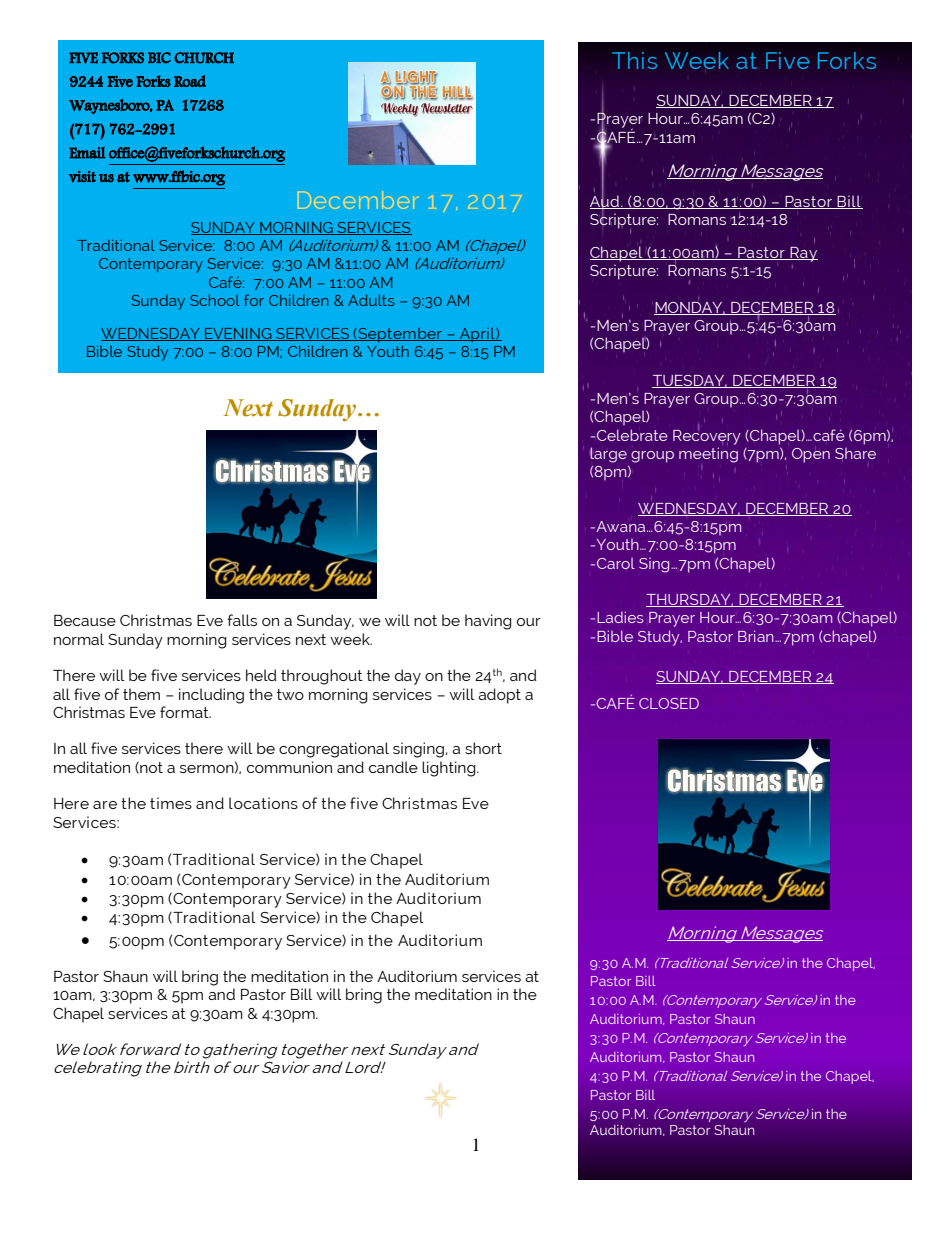 Image resolution: width=952 pixels, height=1233 pixels. Describe the element at coordinates (450, 769) in the document. I see `lighting` at that location.
